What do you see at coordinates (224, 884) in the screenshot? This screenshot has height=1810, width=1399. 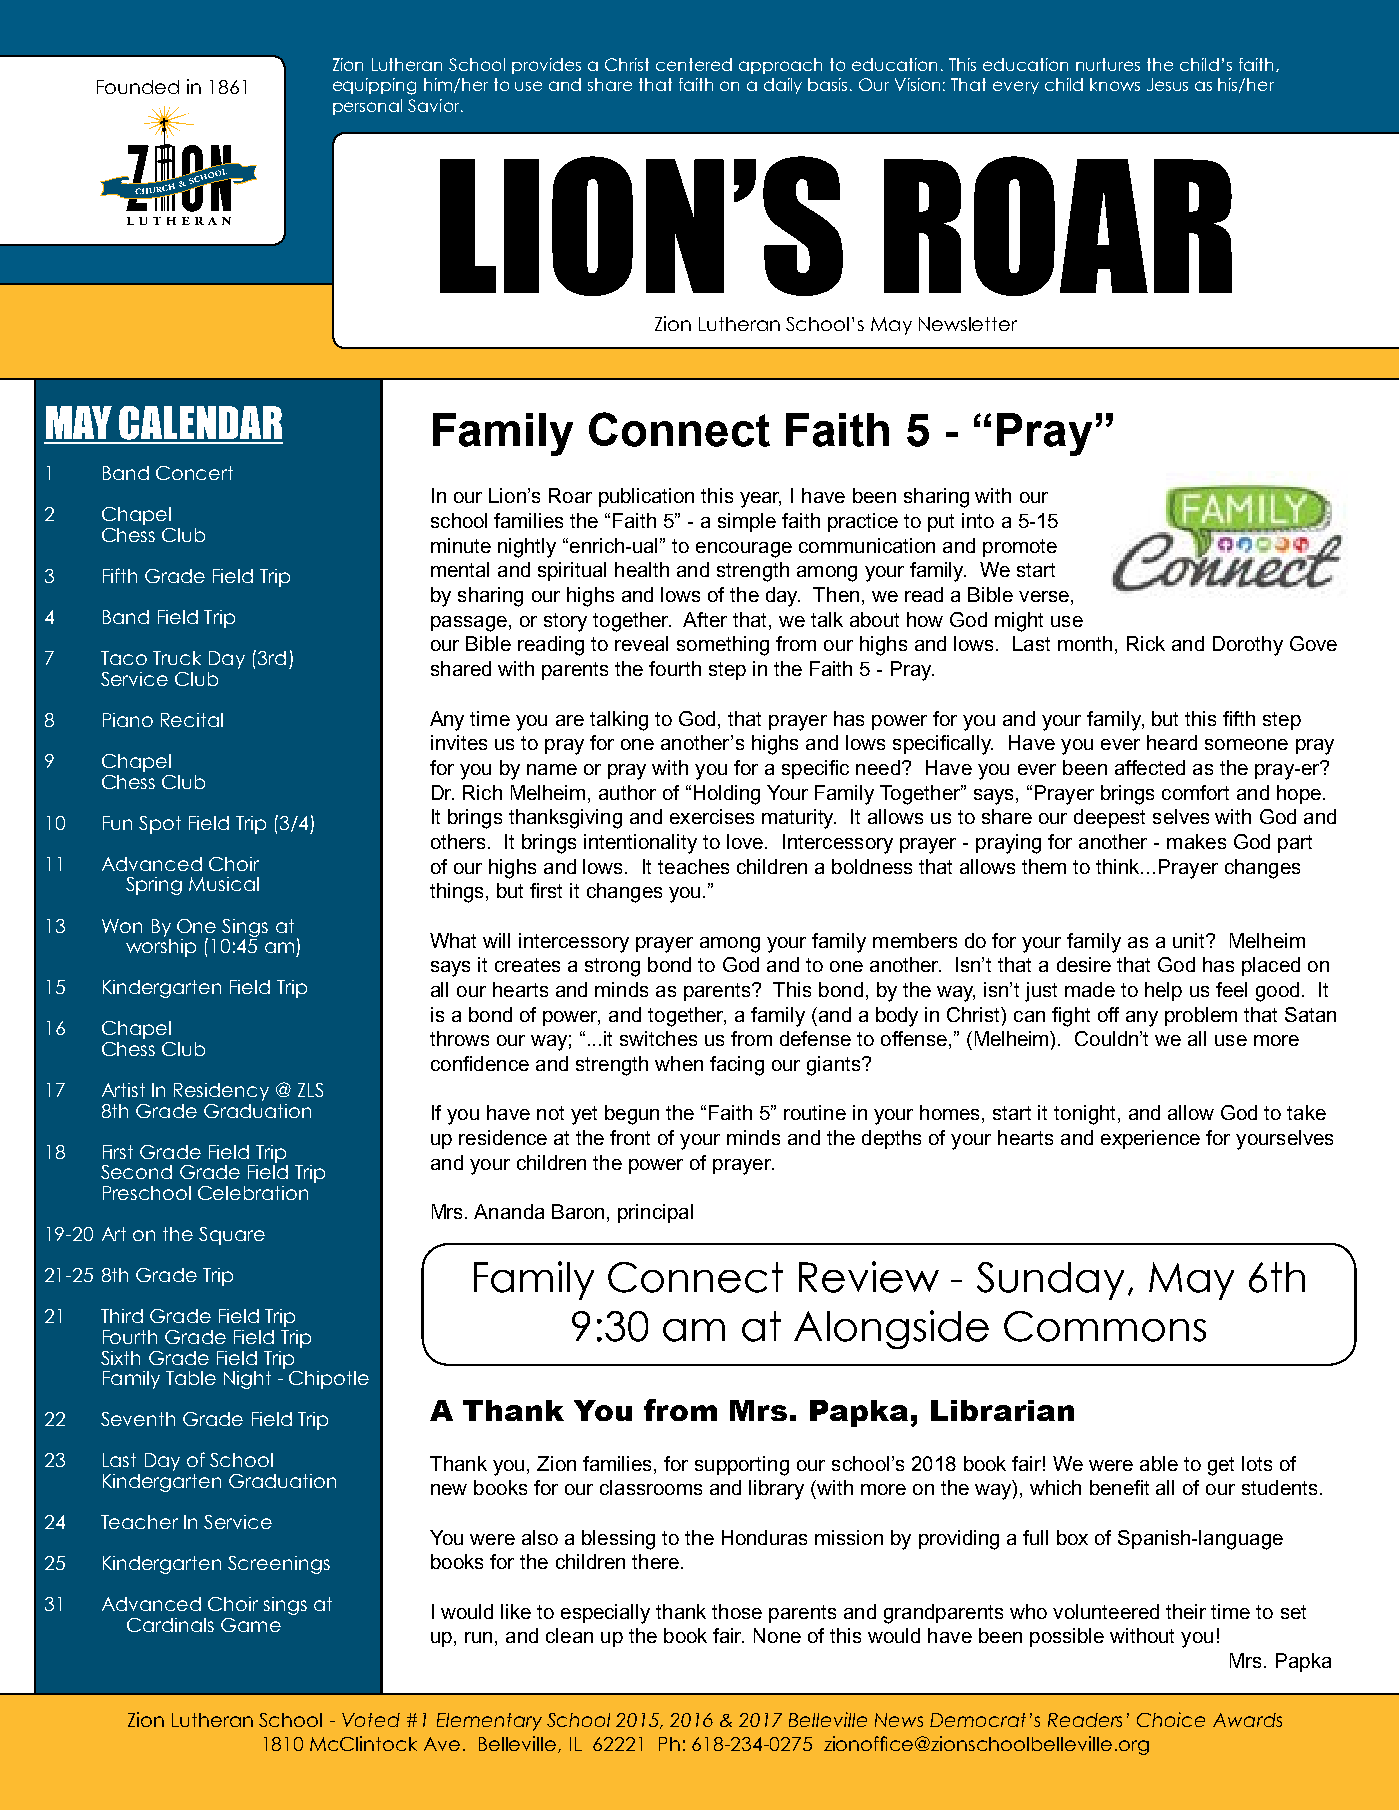 I see `Musical` at bounding box center [224, 884].
